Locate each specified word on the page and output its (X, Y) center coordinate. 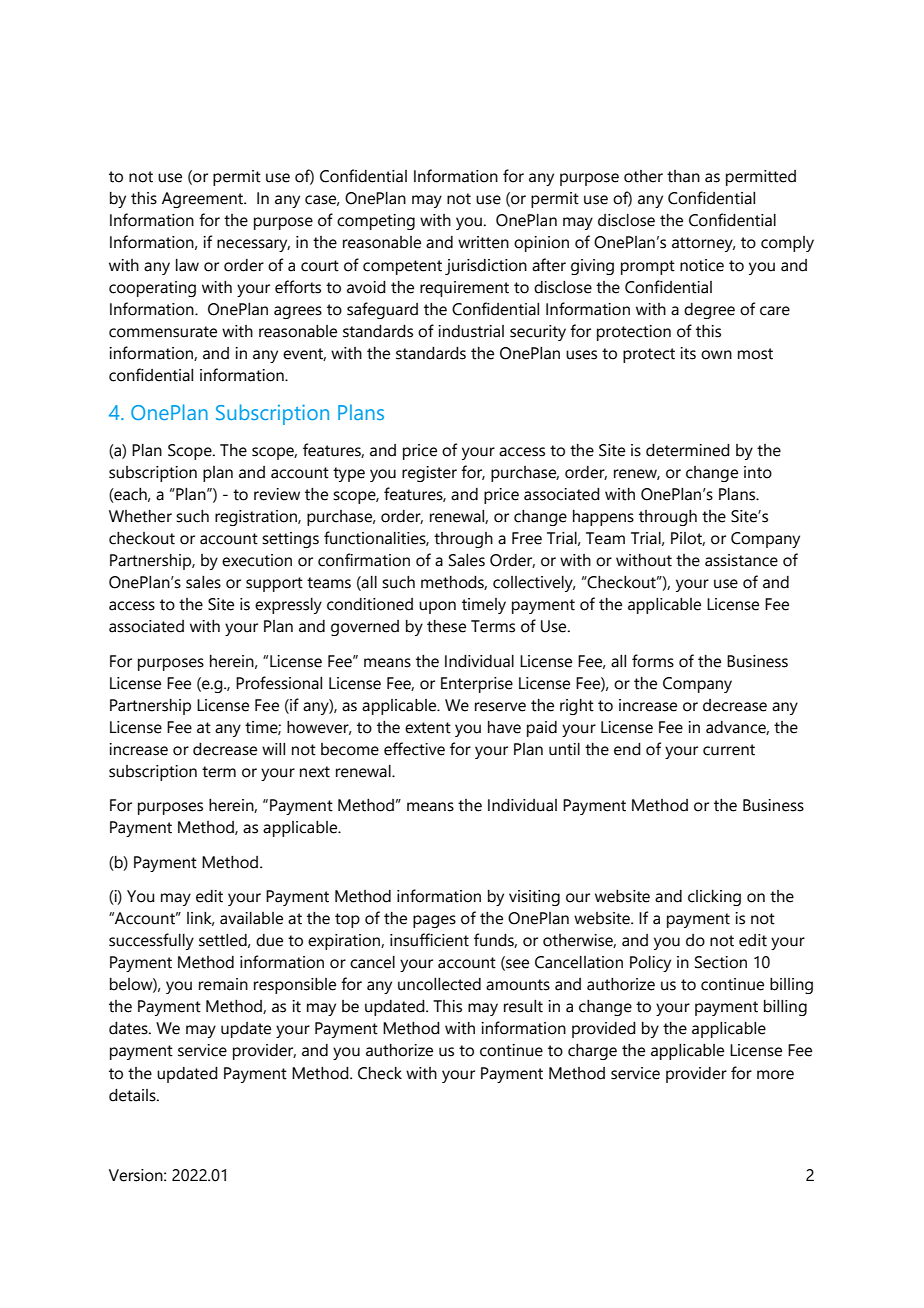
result (523, 1006)
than (683, 176)
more (775, 1075)
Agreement (204, 200)
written (483, 242)
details (133, 1095)
